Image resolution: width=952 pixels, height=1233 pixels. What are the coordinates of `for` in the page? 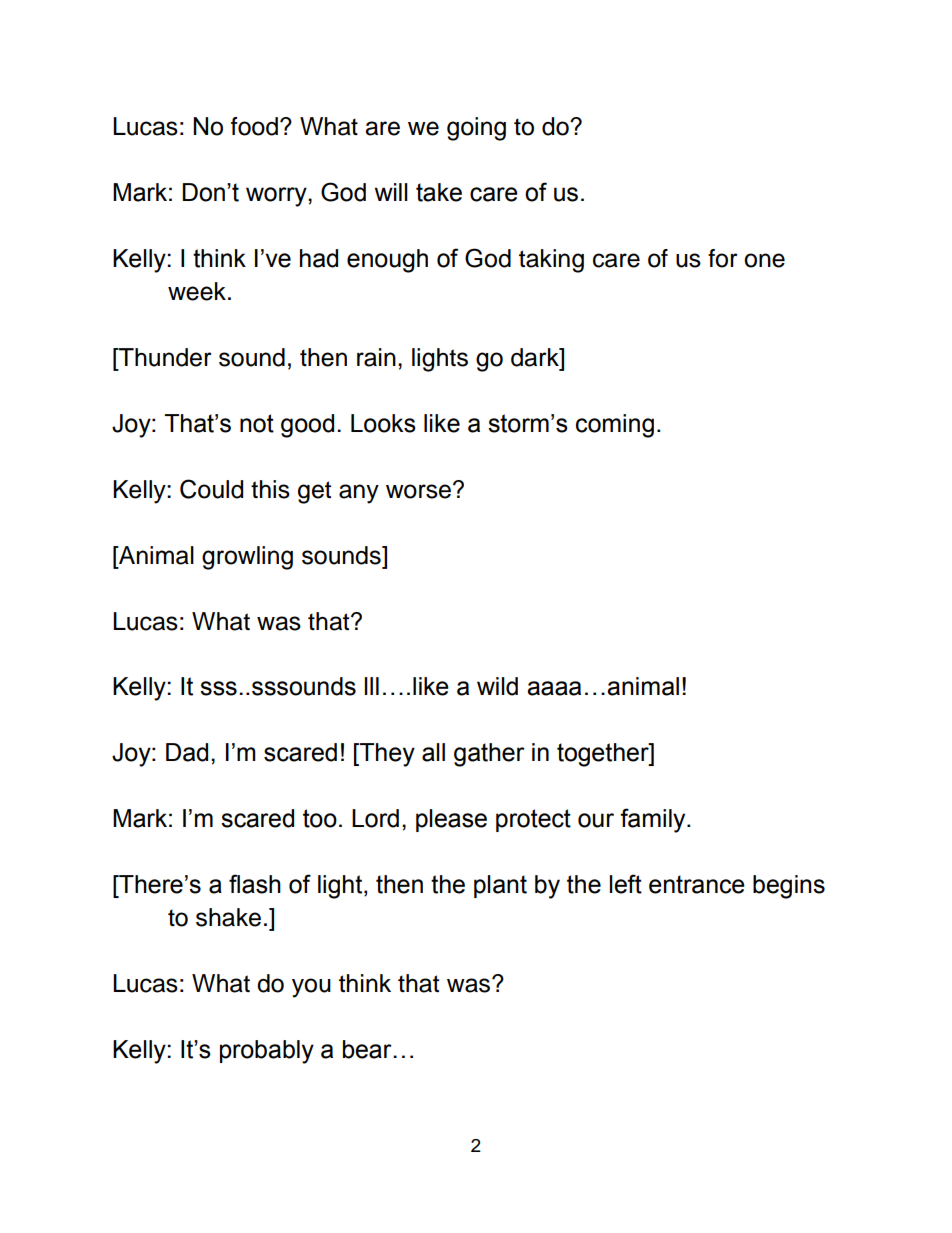 It's located at (723, 258).
